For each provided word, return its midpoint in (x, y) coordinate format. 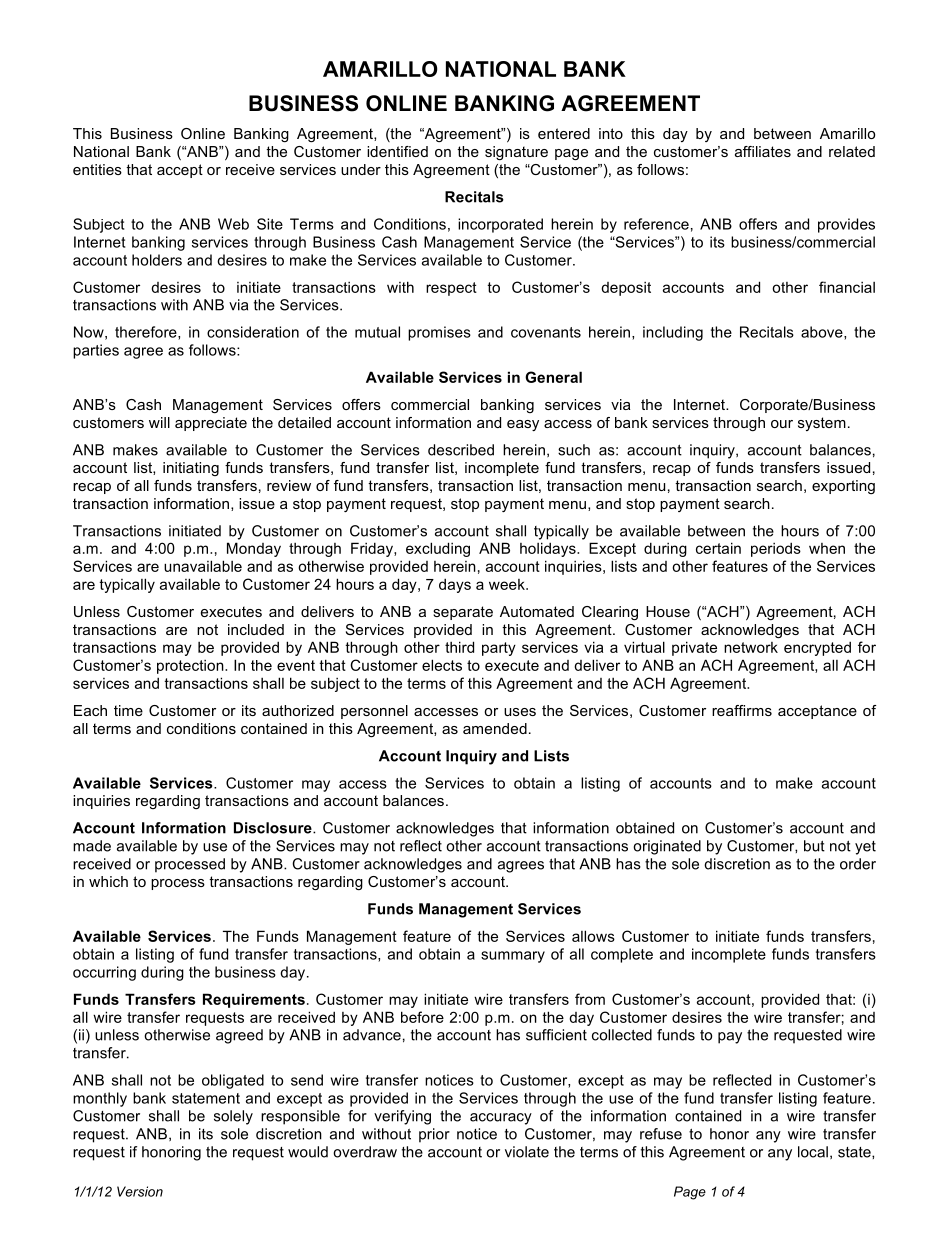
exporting (843, 487)
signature (516, 153)
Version (140, 1191)
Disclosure (274, 828)
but (814, 846)
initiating (191, 469)
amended (495, 728)
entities (97, 169)
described (461, 450)
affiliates (763, 151)
